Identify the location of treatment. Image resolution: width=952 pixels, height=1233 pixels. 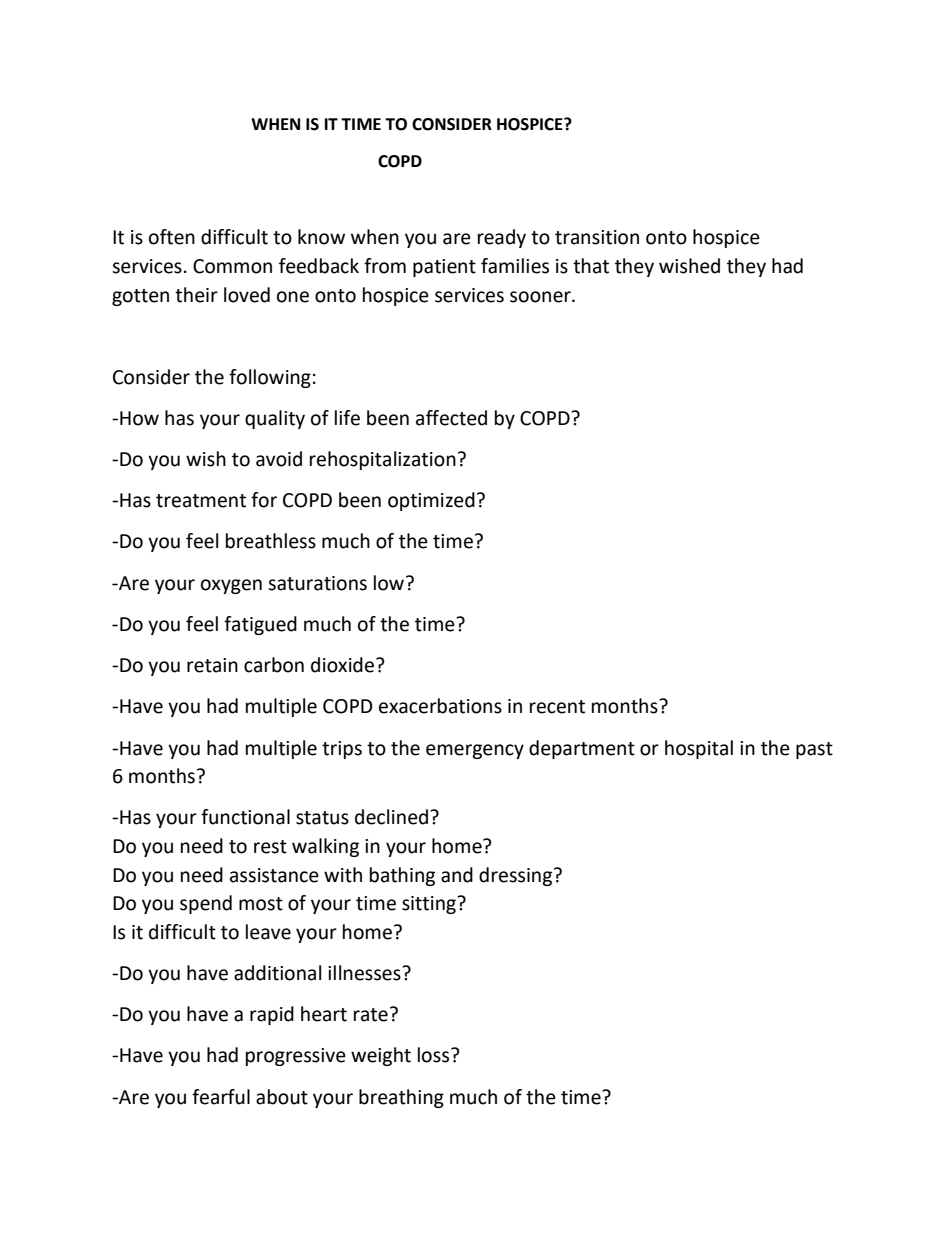
(201, 501).
